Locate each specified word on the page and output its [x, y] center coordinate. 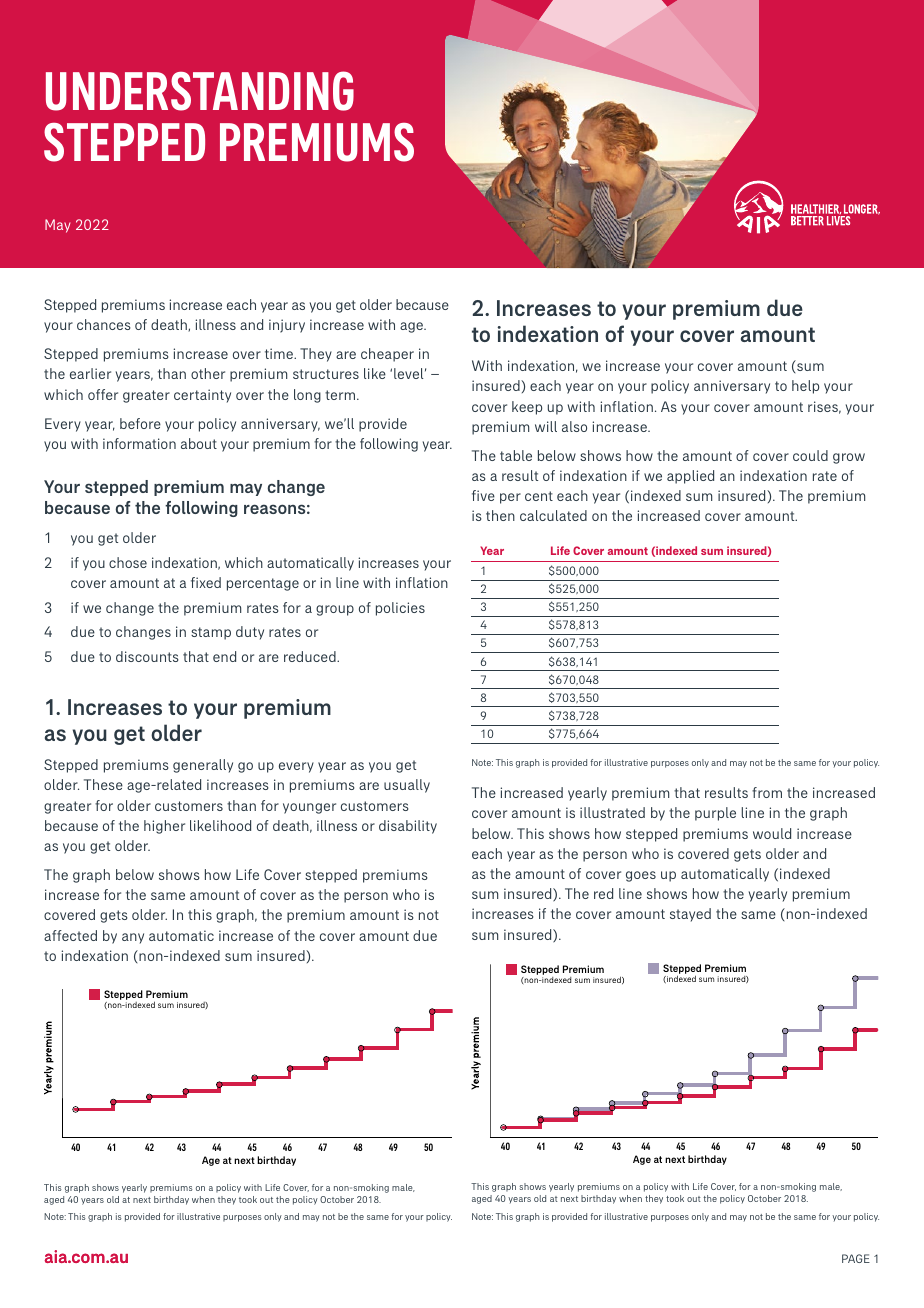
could [810, 455]
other [208, 373]
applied [690, 477]
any [133, 938]
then [500, 515]
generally [203, 766]
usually [407, 786]
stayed [690, 915]
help [805, 387]
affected [70, 935]
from [767, 792]
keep [527, 408]
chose [128, 562]
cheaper [387, 355]
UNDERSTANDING [200, 91]
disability [408, 827]
